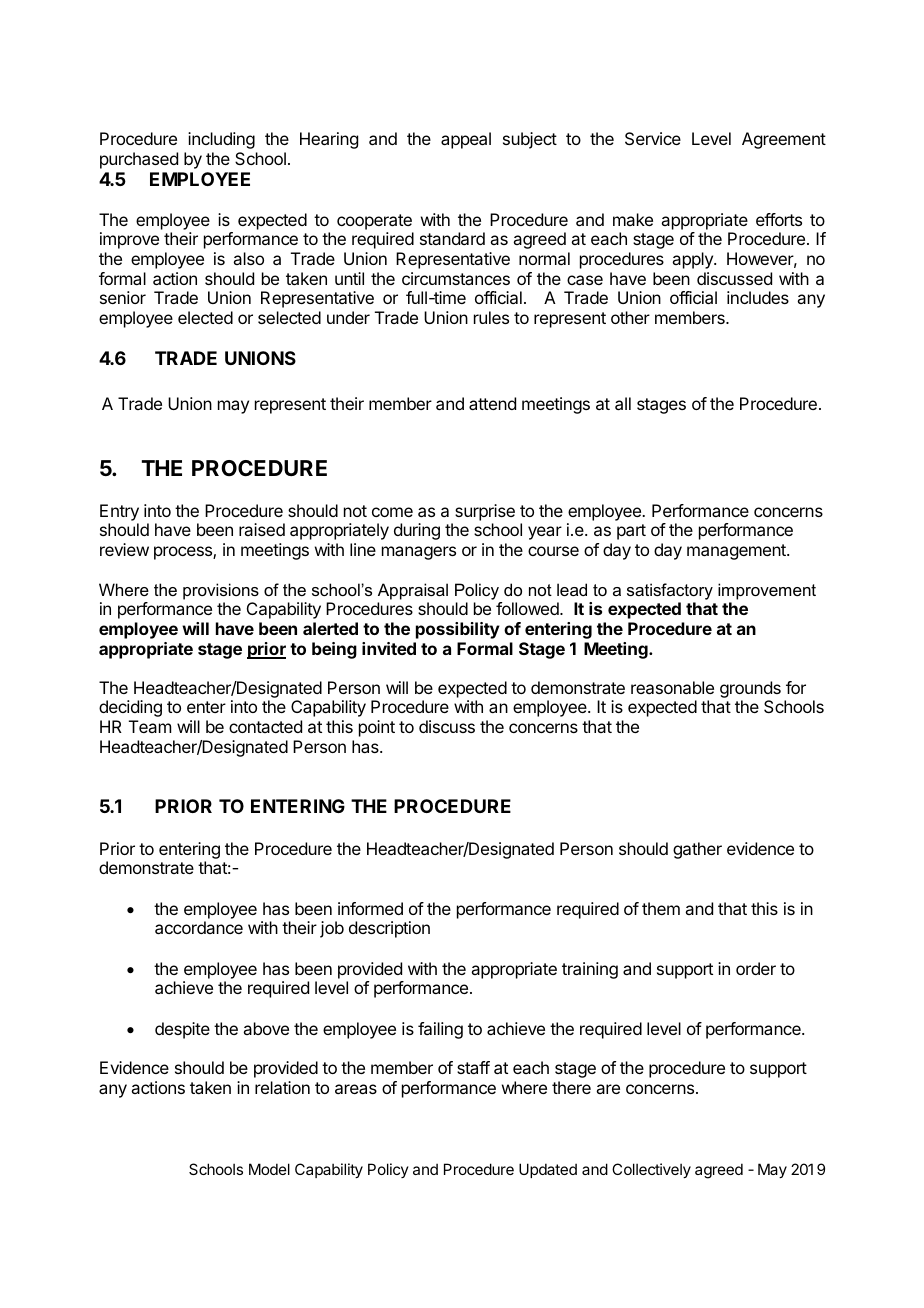  What do you see at coordinates (653, 138) in the screenshot?
I see `Service` at bounding box center [653, 138].
